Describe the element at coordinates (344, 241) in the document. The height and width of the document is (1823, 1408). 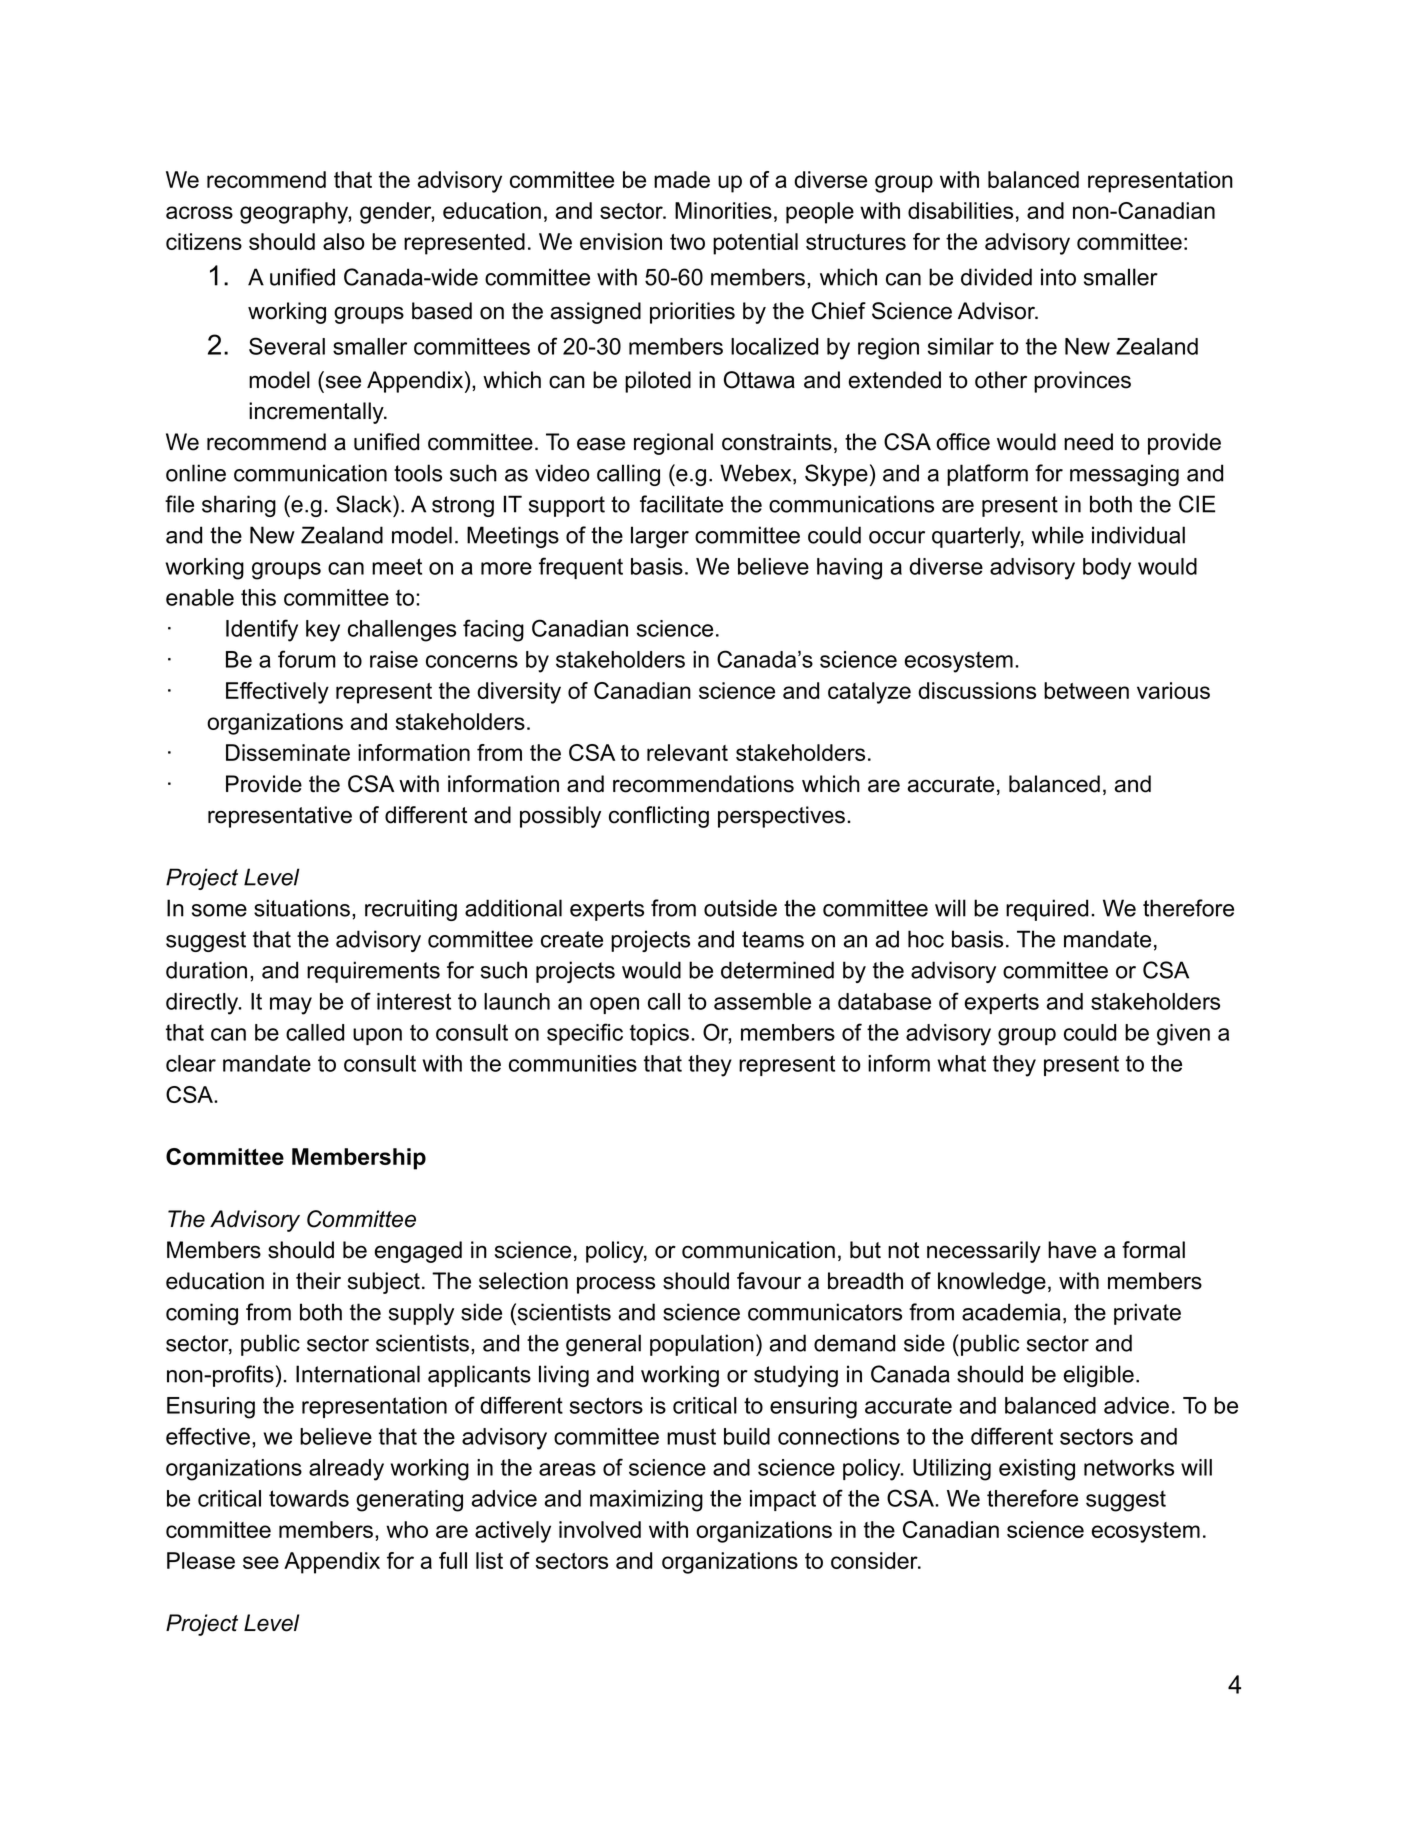
I see `also` at that location.
